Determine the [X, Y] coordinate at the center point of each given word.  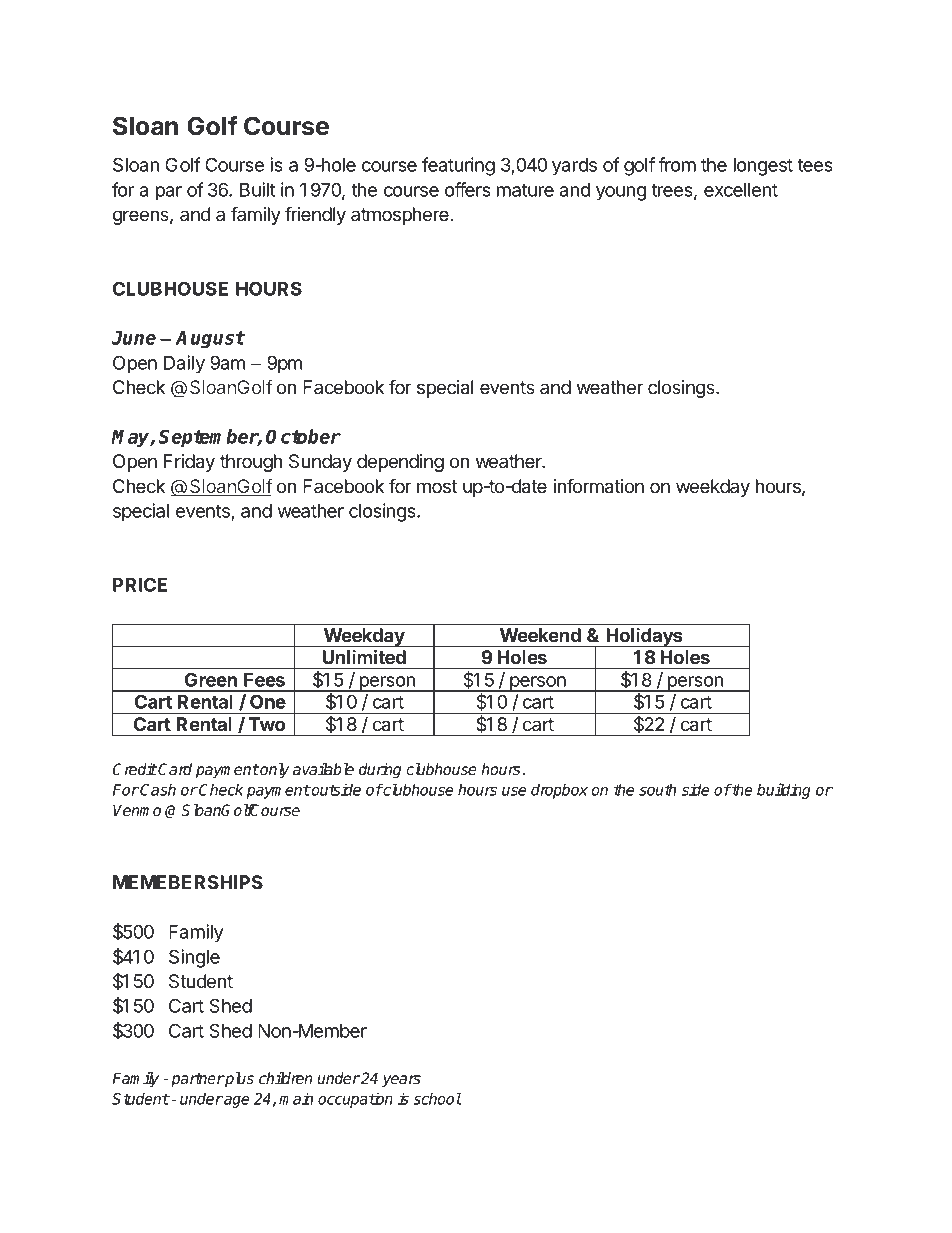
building [784, 791]
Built [257, 189]
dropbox [559, 791]
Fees [264, 680]
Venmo [137, 810]
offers [468, 189]
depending [400, 463]
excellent [741, 190]
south [657, 789]
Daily [184, 364]
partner [197, 1080]
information [598, 486]
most [437, 486]
